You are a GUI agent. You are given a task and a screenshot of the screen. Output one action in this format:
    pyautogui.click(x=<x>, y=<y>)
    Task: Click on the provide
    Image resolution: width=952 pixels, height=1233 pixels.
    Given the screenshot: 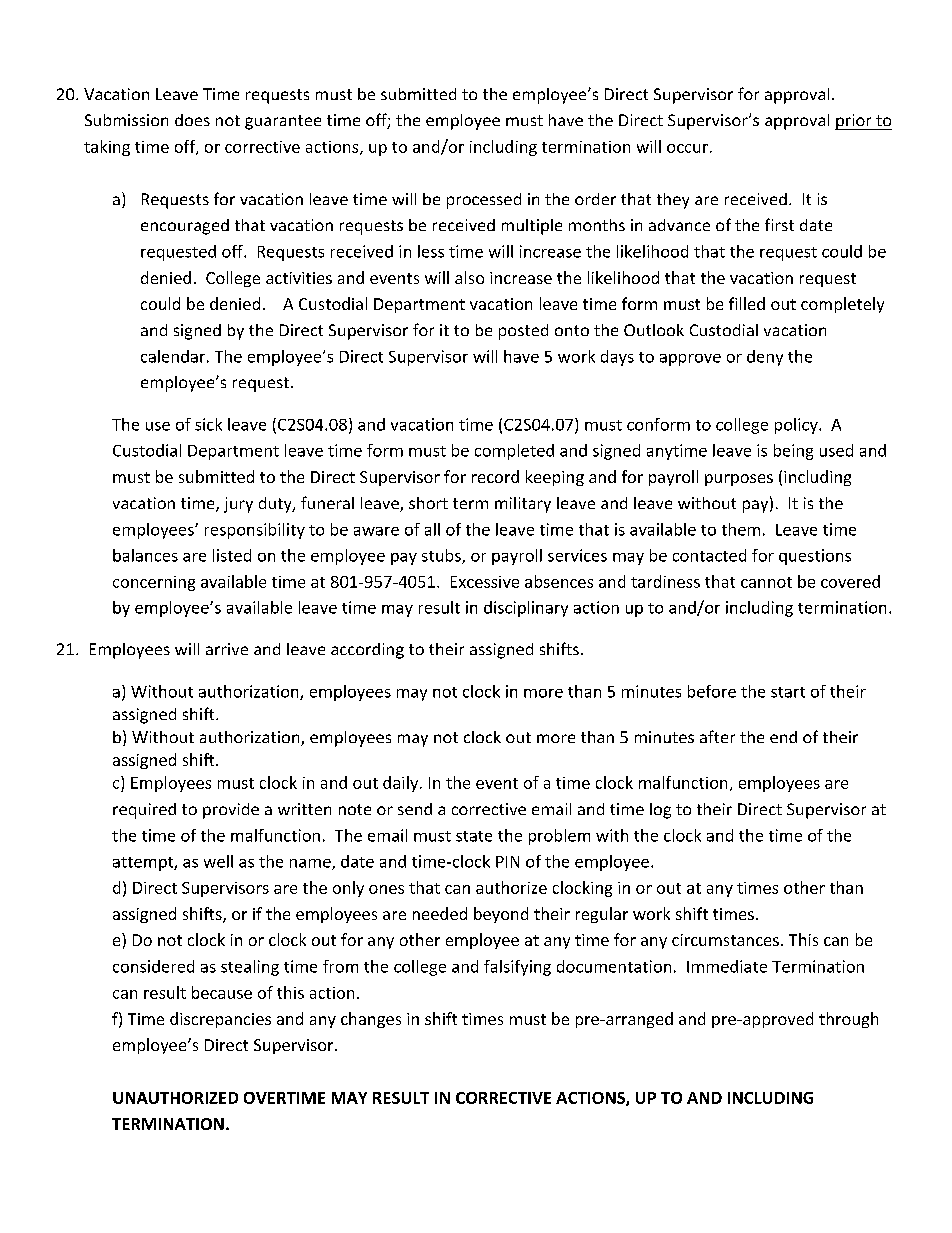 What is the action you would take?
    pyautogui.click(x=231, y=811)
